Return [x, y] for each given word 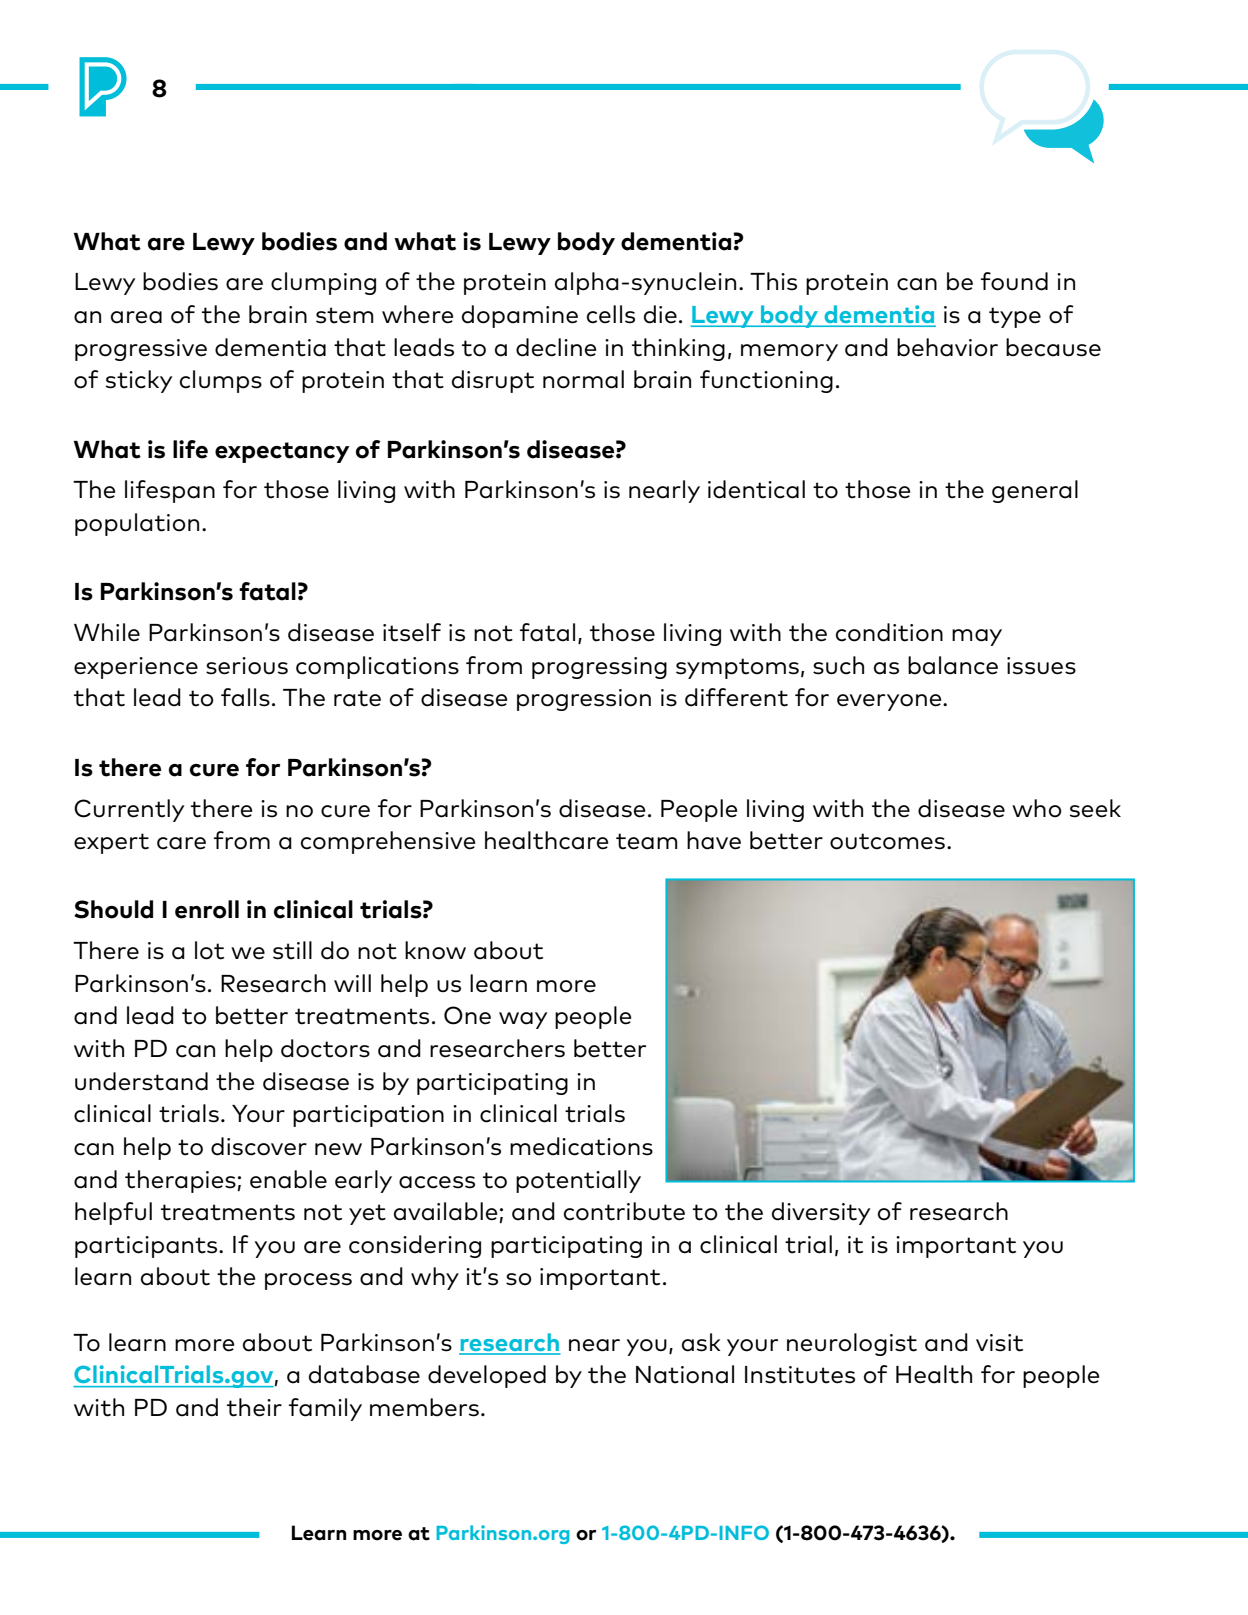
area [136, 317]
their [254, 1407]
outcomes [887, 841]
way [523, 1020]
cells [611, 314]
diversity [821, 1213]
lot [209, 950]
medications [581, 1146]
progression [584, 700]
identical [756, 489]
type [1015, 317]
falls [245, 697]
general [1035, 491]
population [137, 524]
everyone [890, 702]
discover [259, 1146]
